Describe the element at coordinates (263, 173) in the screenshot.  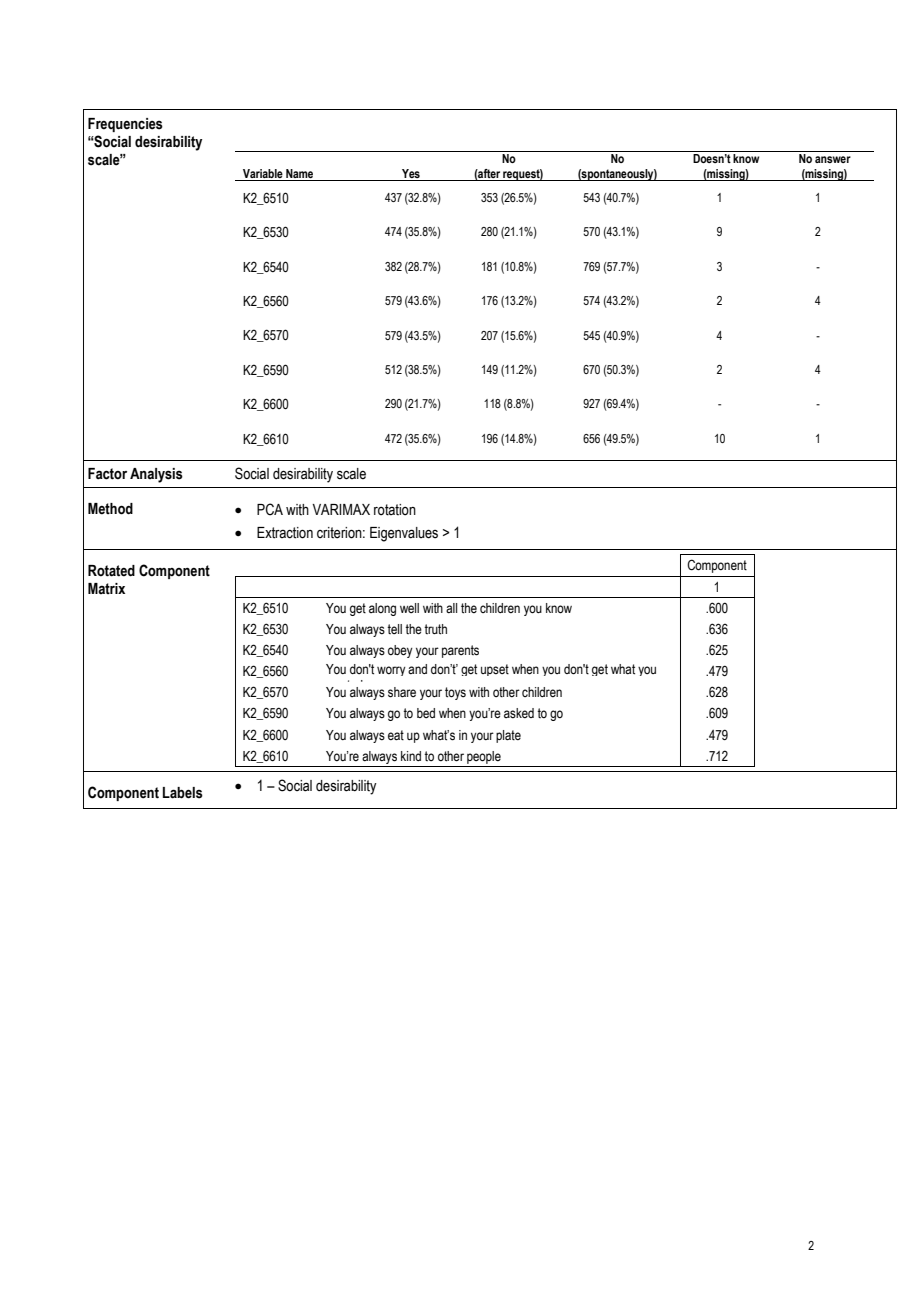
I see `Variable` at that location.
